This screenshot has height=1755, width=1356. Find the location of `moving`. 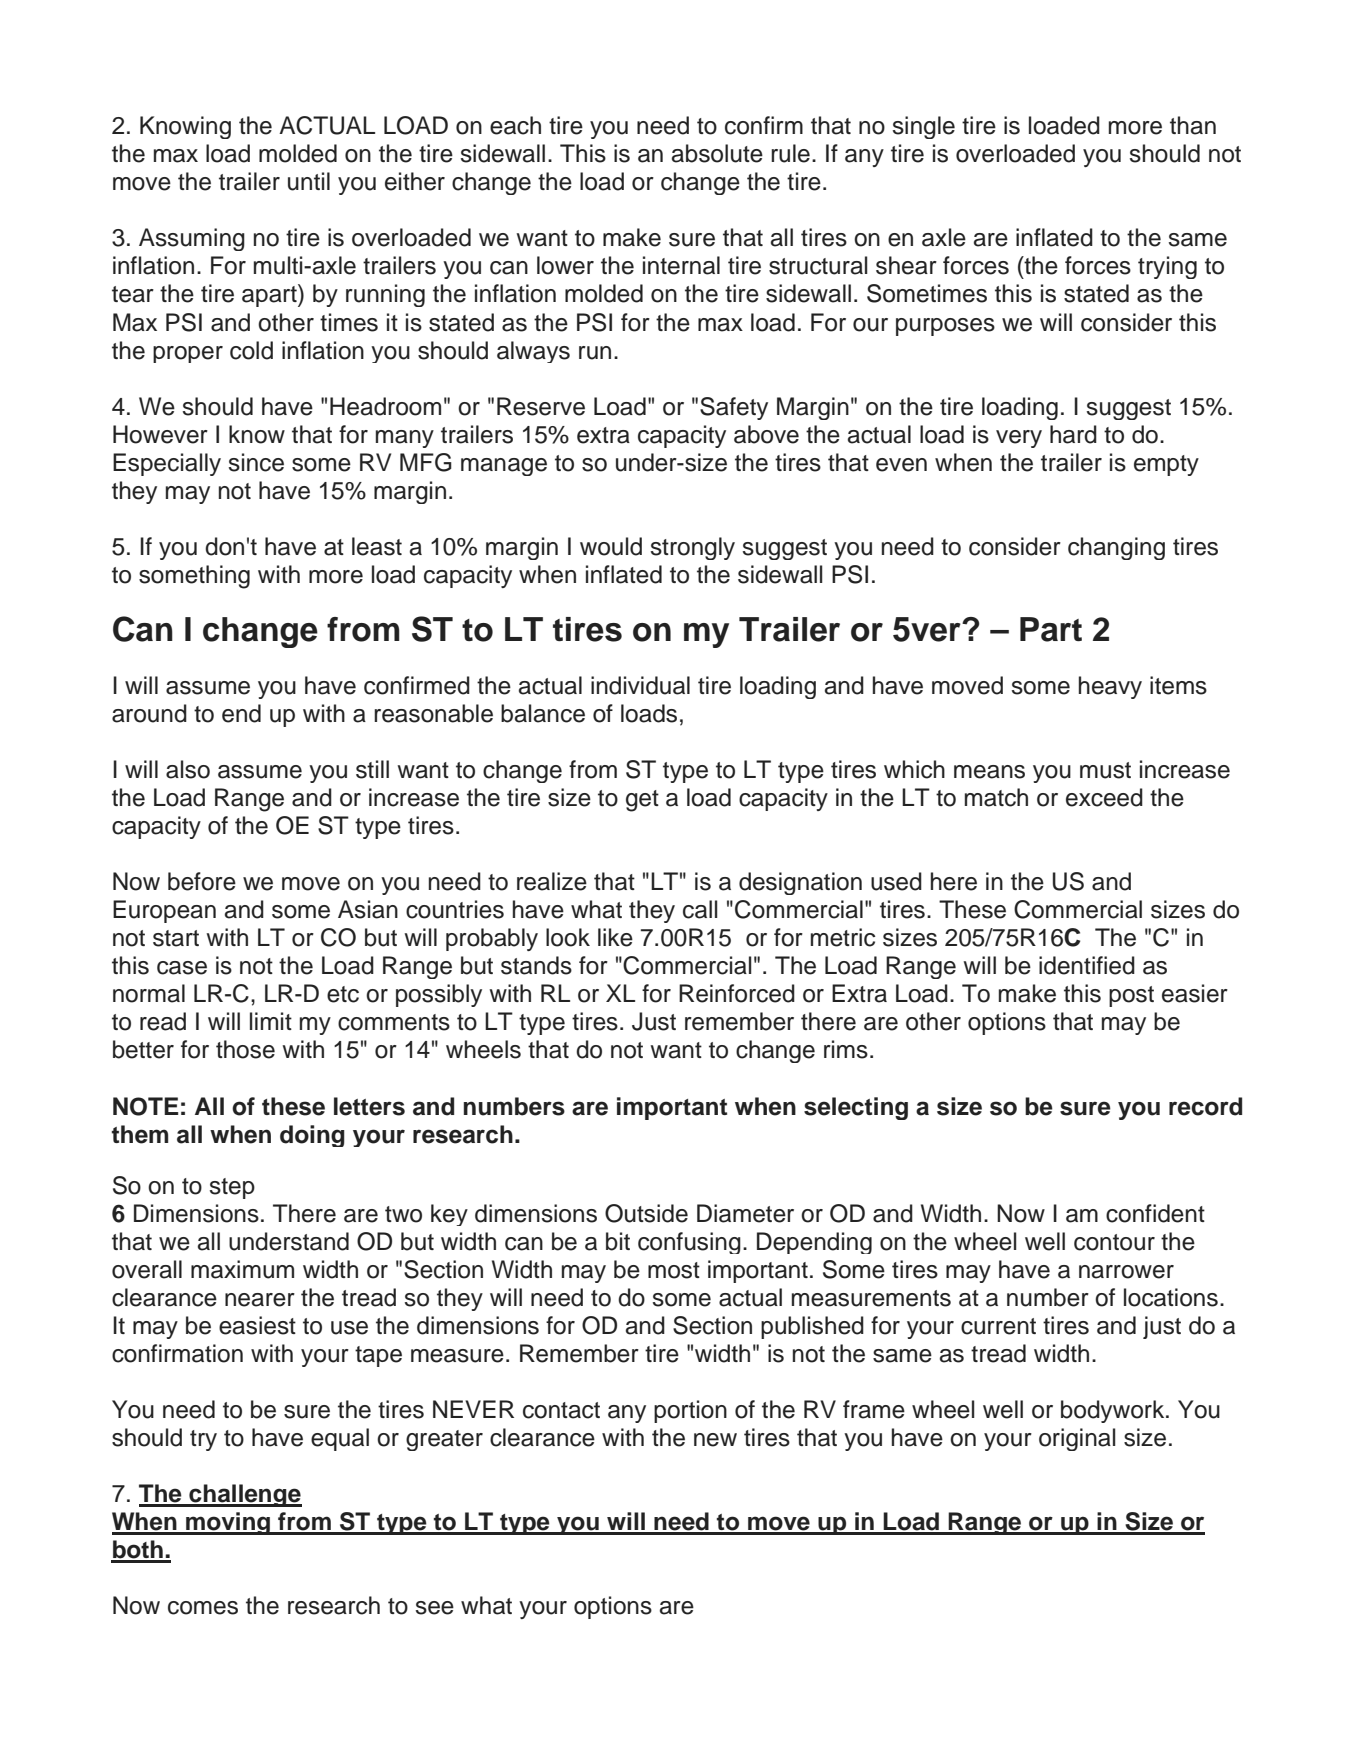

moving is located at coordinates (228, 1523).
